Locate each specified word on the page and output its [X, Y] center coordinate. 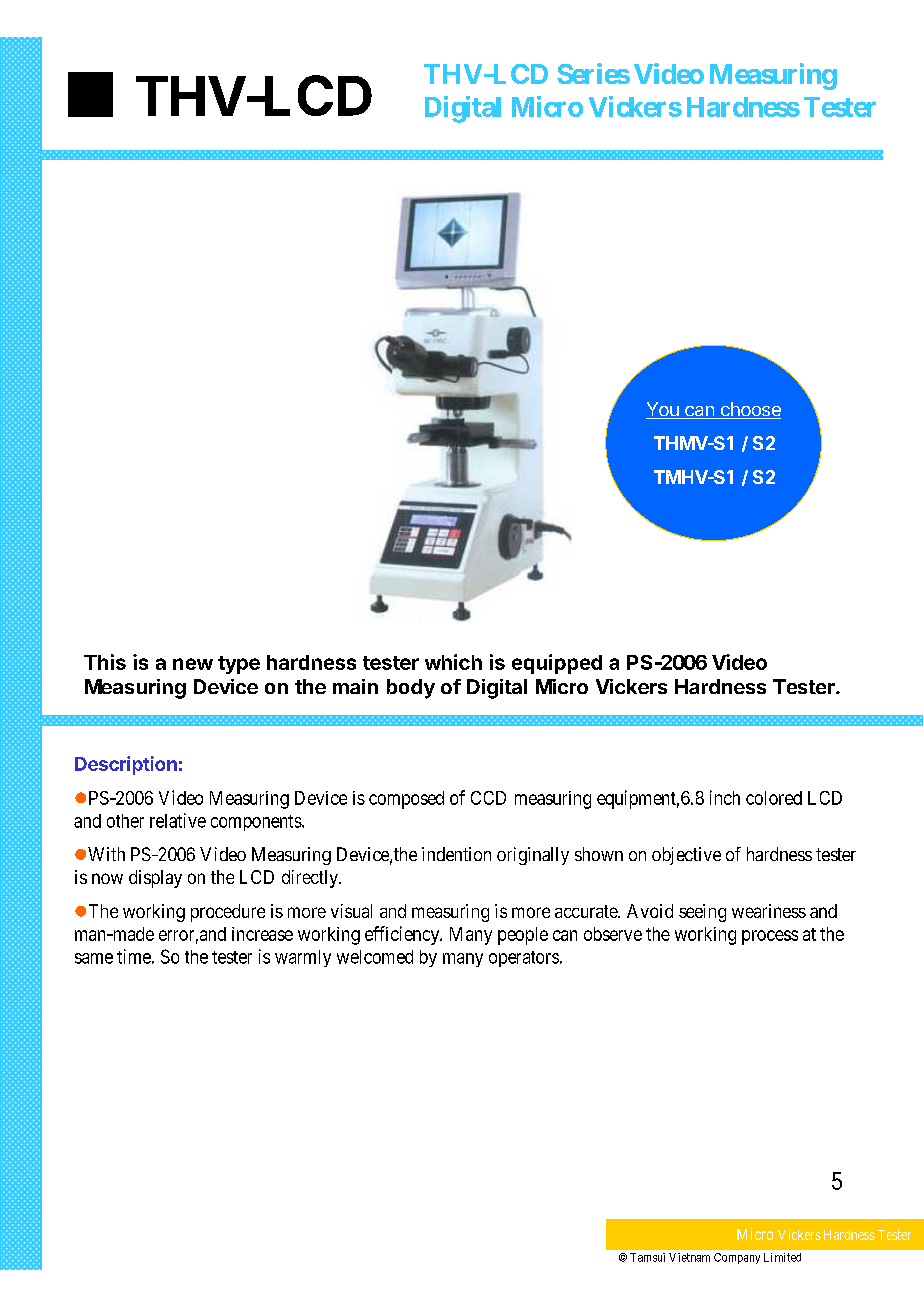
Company [737, 1258]
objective [686, 856]
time [134, 956]
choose [749, 410]
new [193, 664]
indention [456, 854]
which [453, 662]
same [94, 958]
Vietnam [689, 1257]
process [770, 937]
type [239, 665]
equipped [557, 664]
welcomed [375, 957]
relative [178, 820]
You [663, 410]
